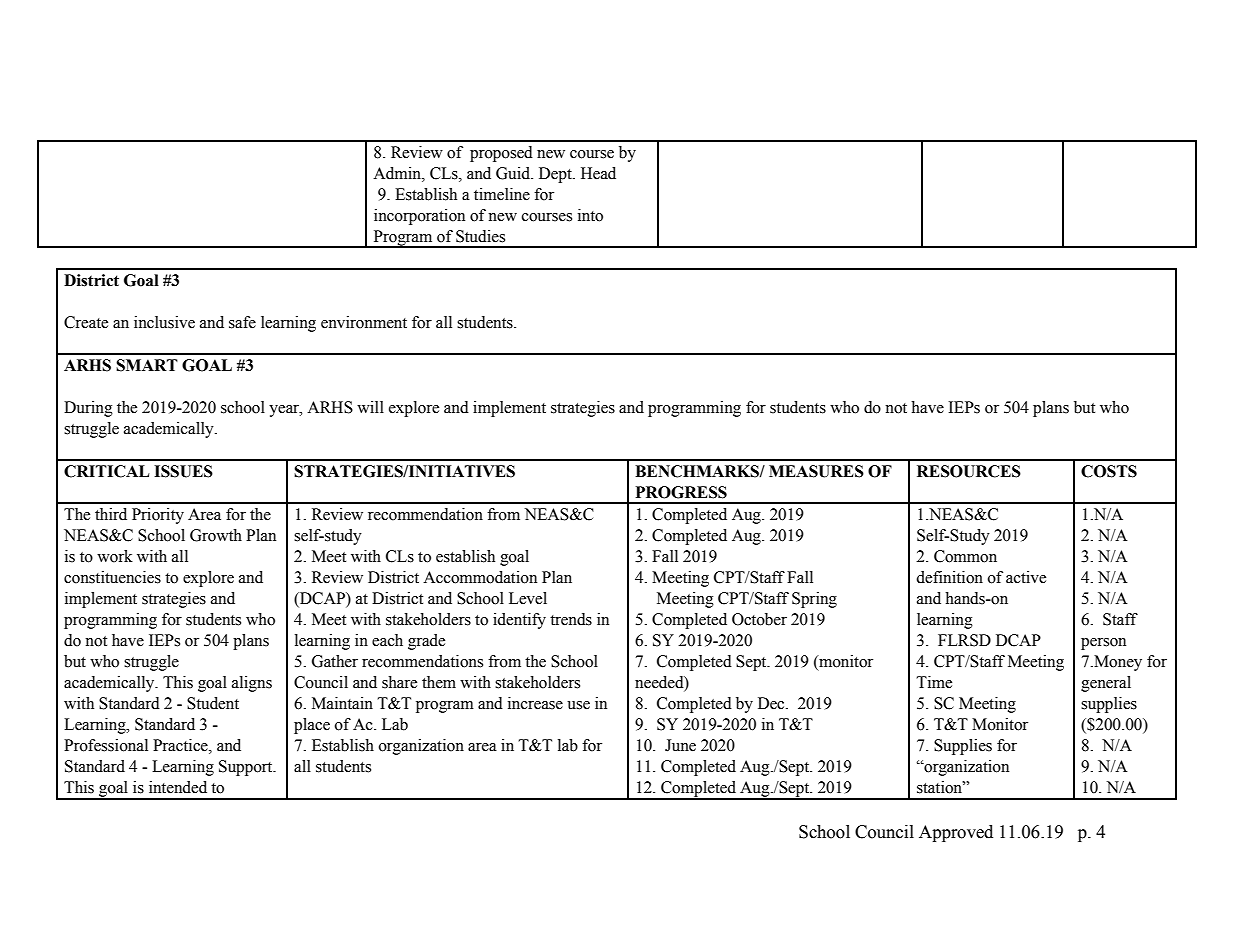 Image resolution: width=1233 pixels, height=952 pixels. I want to click on Approved, so click(956, 833).
